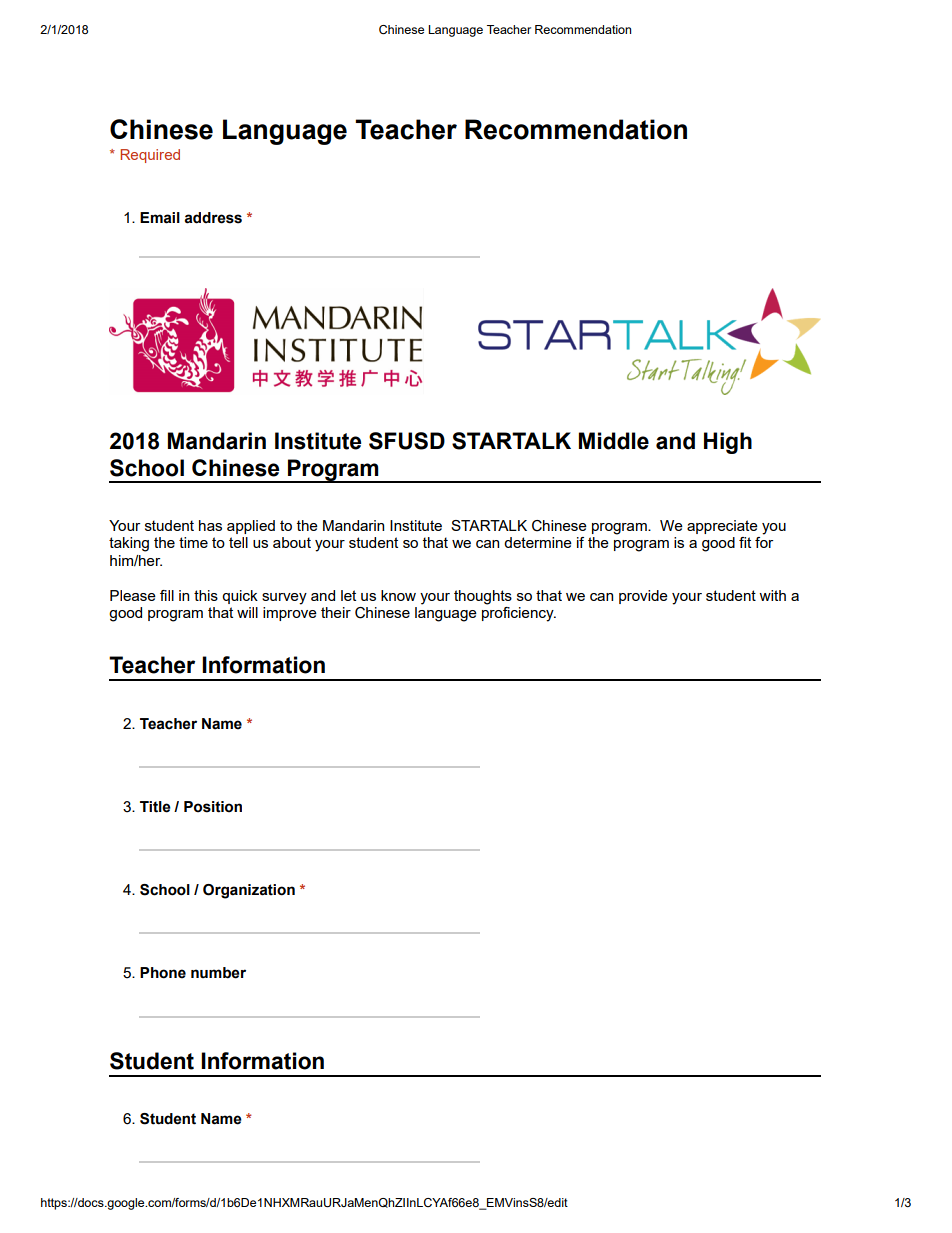 The image size is (952, 1233). What do you see at coordinates (643, 597) in the screenshot?
I see `provide` at bounding box center [643, 597].
